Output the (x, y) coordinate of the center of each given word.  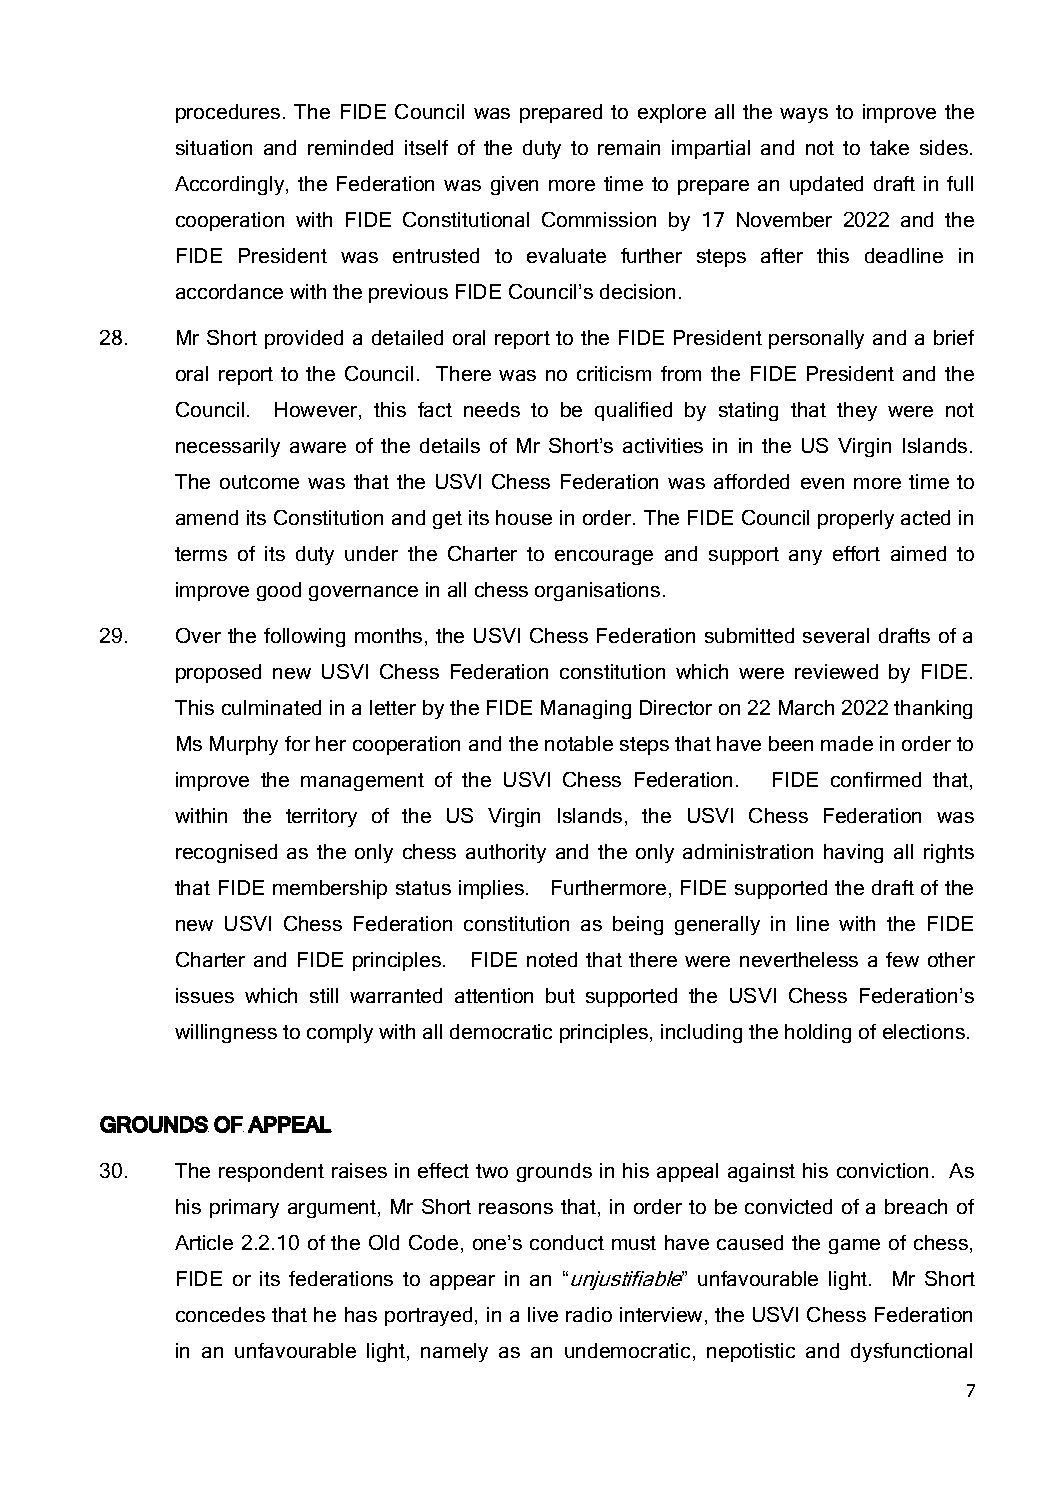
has (361, 1314)
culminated (271, 707)
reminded (350, 147)
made (847, 743)
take (889, 147)
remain (629, 147)
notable (579, 743)
